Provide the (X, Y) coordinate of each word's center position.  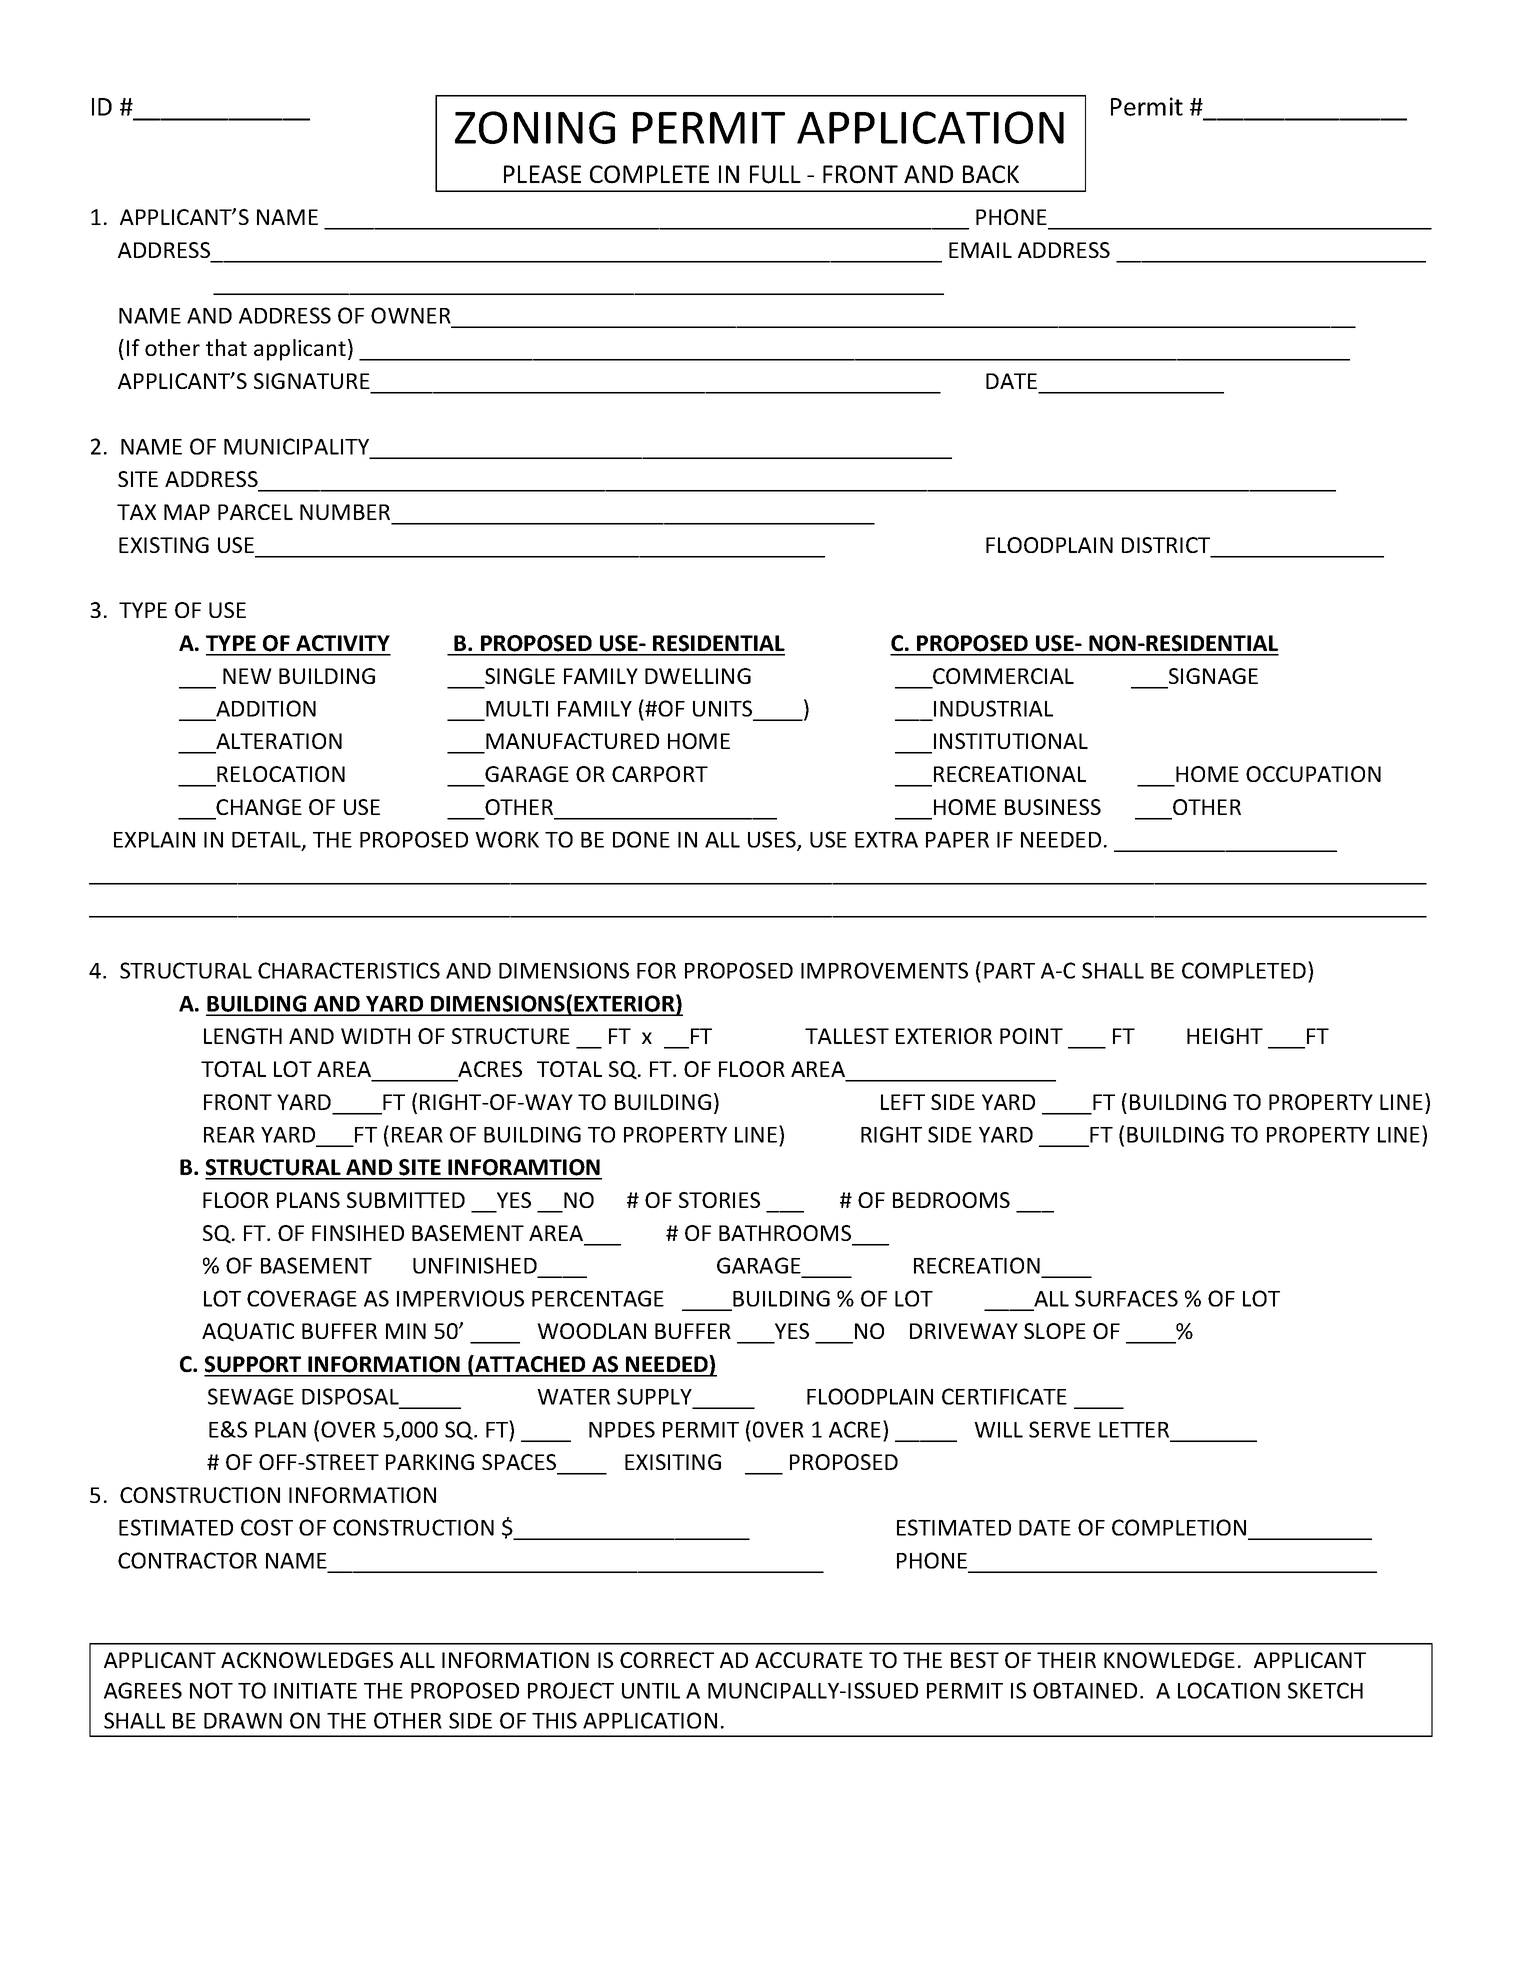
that (226, 347)
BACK (991, 174)
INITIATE (315, 1691)
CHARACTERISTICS (349, 970)
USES (773, 841)
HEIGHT (1225, 1036)
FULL (775, 174)
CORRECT (667, 1660)
